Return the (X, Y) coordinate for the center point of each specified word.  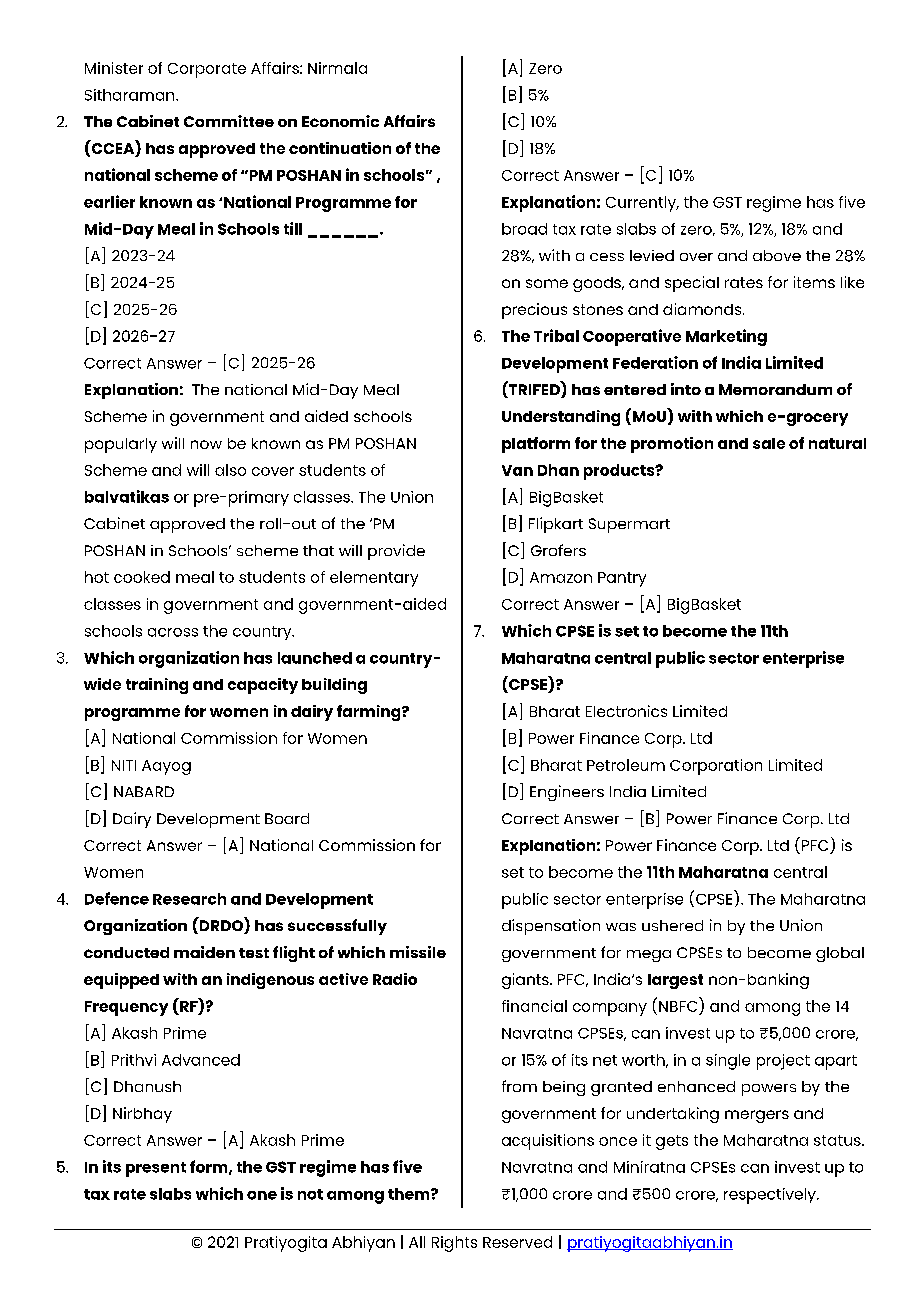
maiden (204, 952)
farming (370, 713)
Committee (229, 121)
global (840, 954)
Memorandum (775, 389)
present (156, 1169)
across (173, 632)
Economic (340, 121)
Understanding (561, 418)
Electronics (626, 711)
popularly (121, 445)
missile (418, 952)
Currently (642, 204)
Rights (454, 1244)
